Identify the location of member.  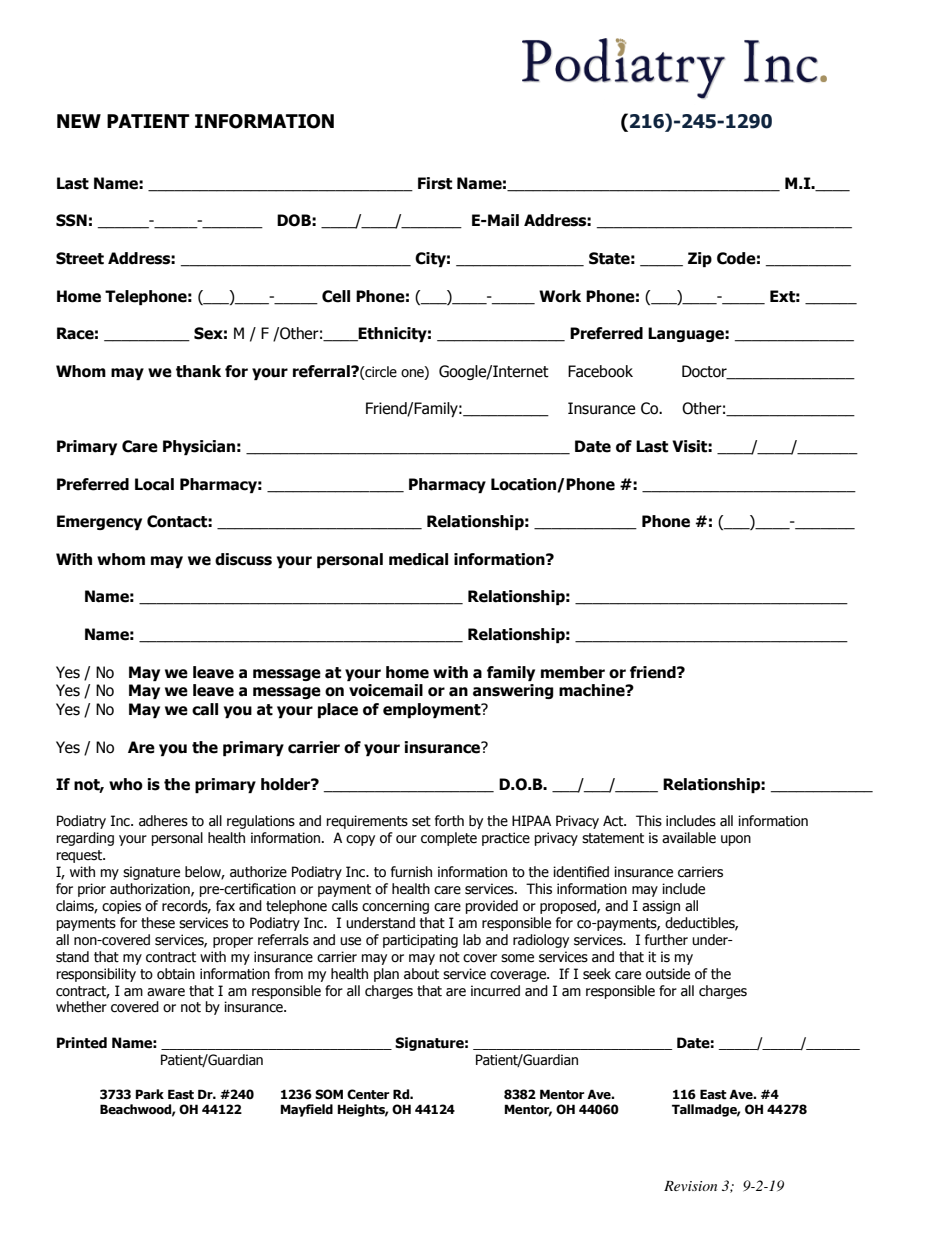
(573, 672).
